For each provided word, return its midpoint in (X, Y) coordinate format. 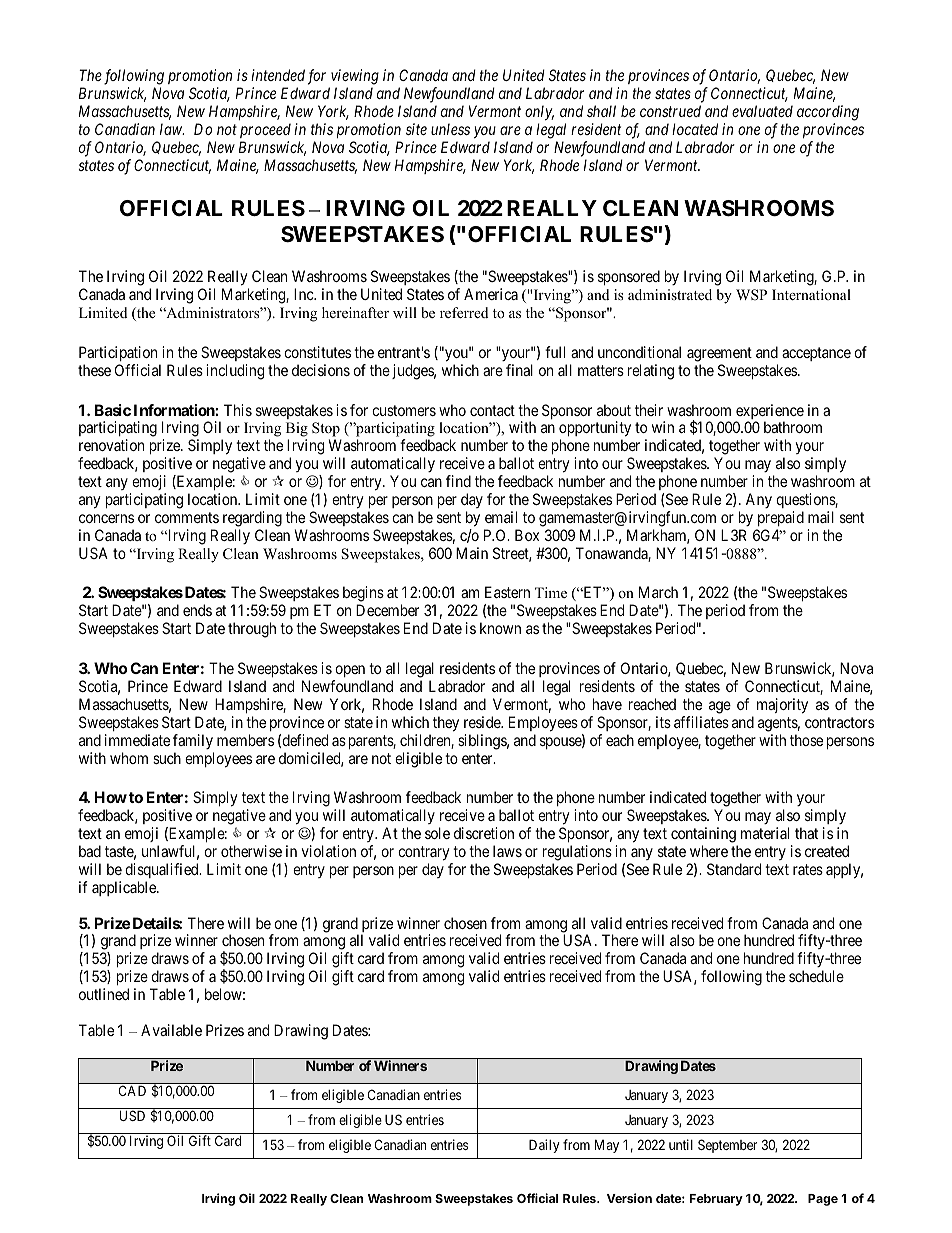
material (765, 833)
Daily (544, 1146)
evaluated (762, 111)
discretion (484, 833)
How (110, 797)
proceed (265, 130)
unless (450, 129)
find (458, 481)
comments (187, 517)
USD (132, 1115)
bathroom (793, 427)
